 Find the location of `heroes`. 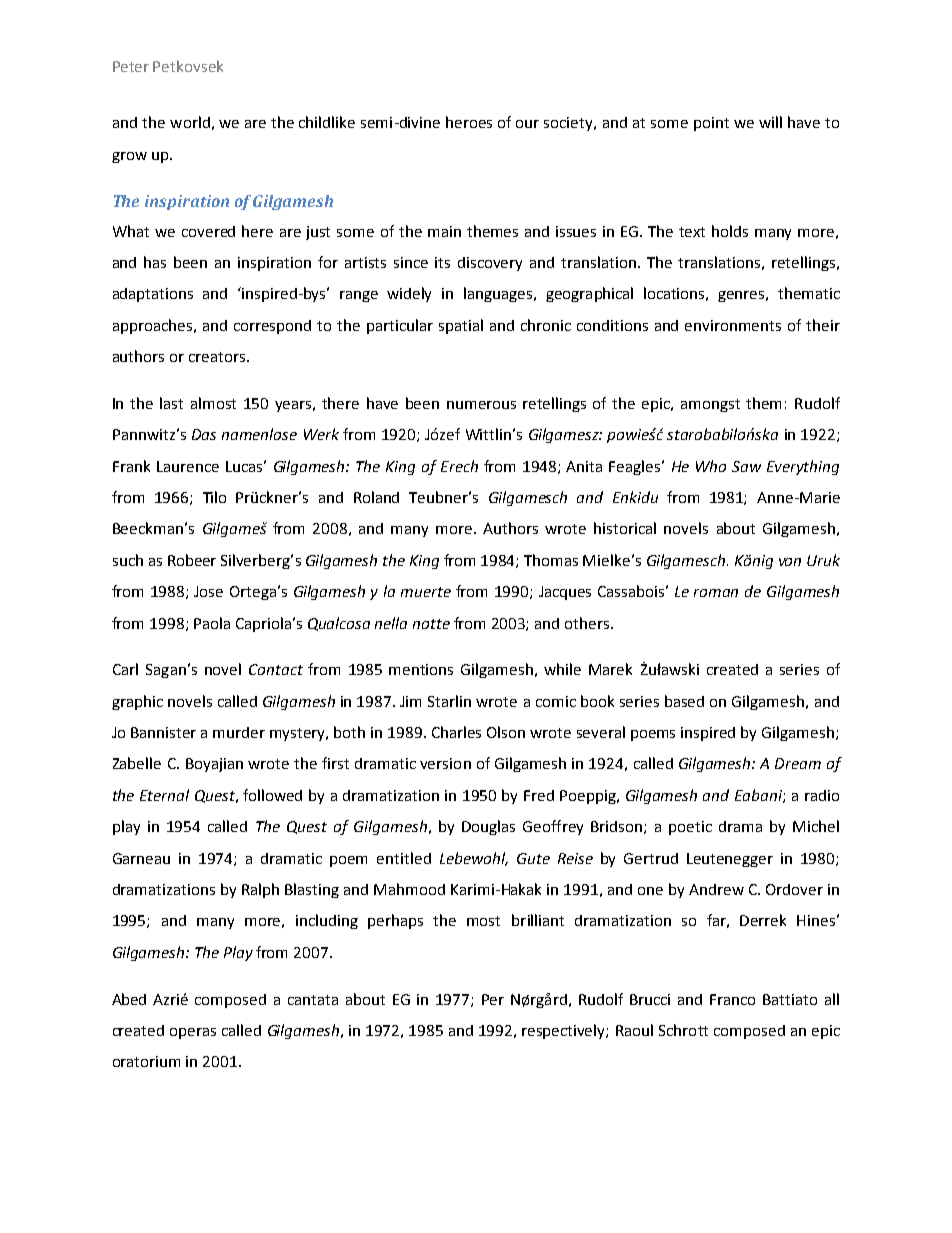

heroes is located at coordinates (469, 122).
